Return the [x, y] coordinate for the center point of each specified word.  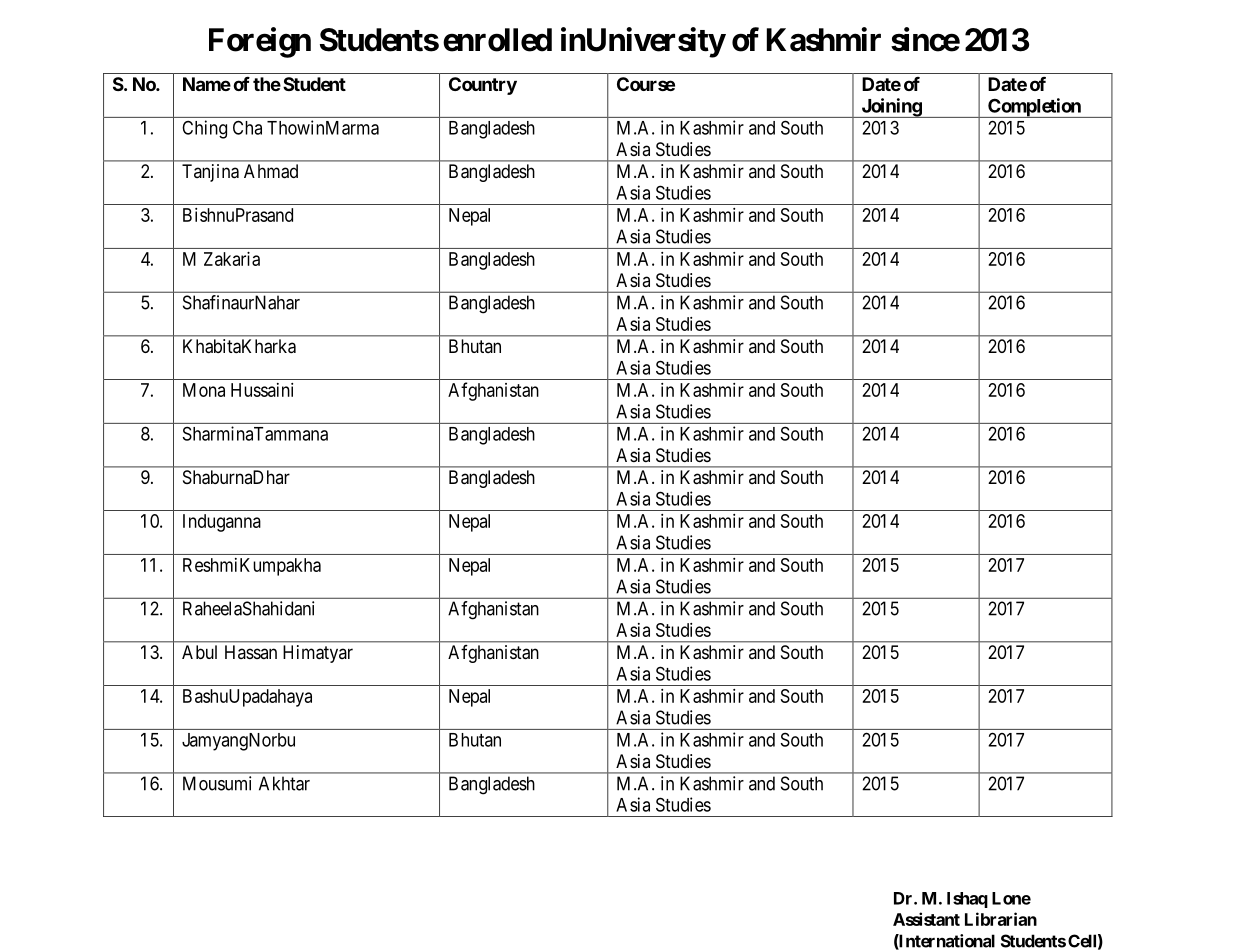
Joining [891, 108]
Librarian [1001, 919]
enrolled [497, 40]
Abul [199, 652]
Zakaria [232, 259]
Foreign [260, 42]
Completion [1034, 108]
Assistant [926, 919]
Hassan [251, 652]
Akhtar [284, 783]
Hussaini [262, 390]
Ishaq [967, 900]
